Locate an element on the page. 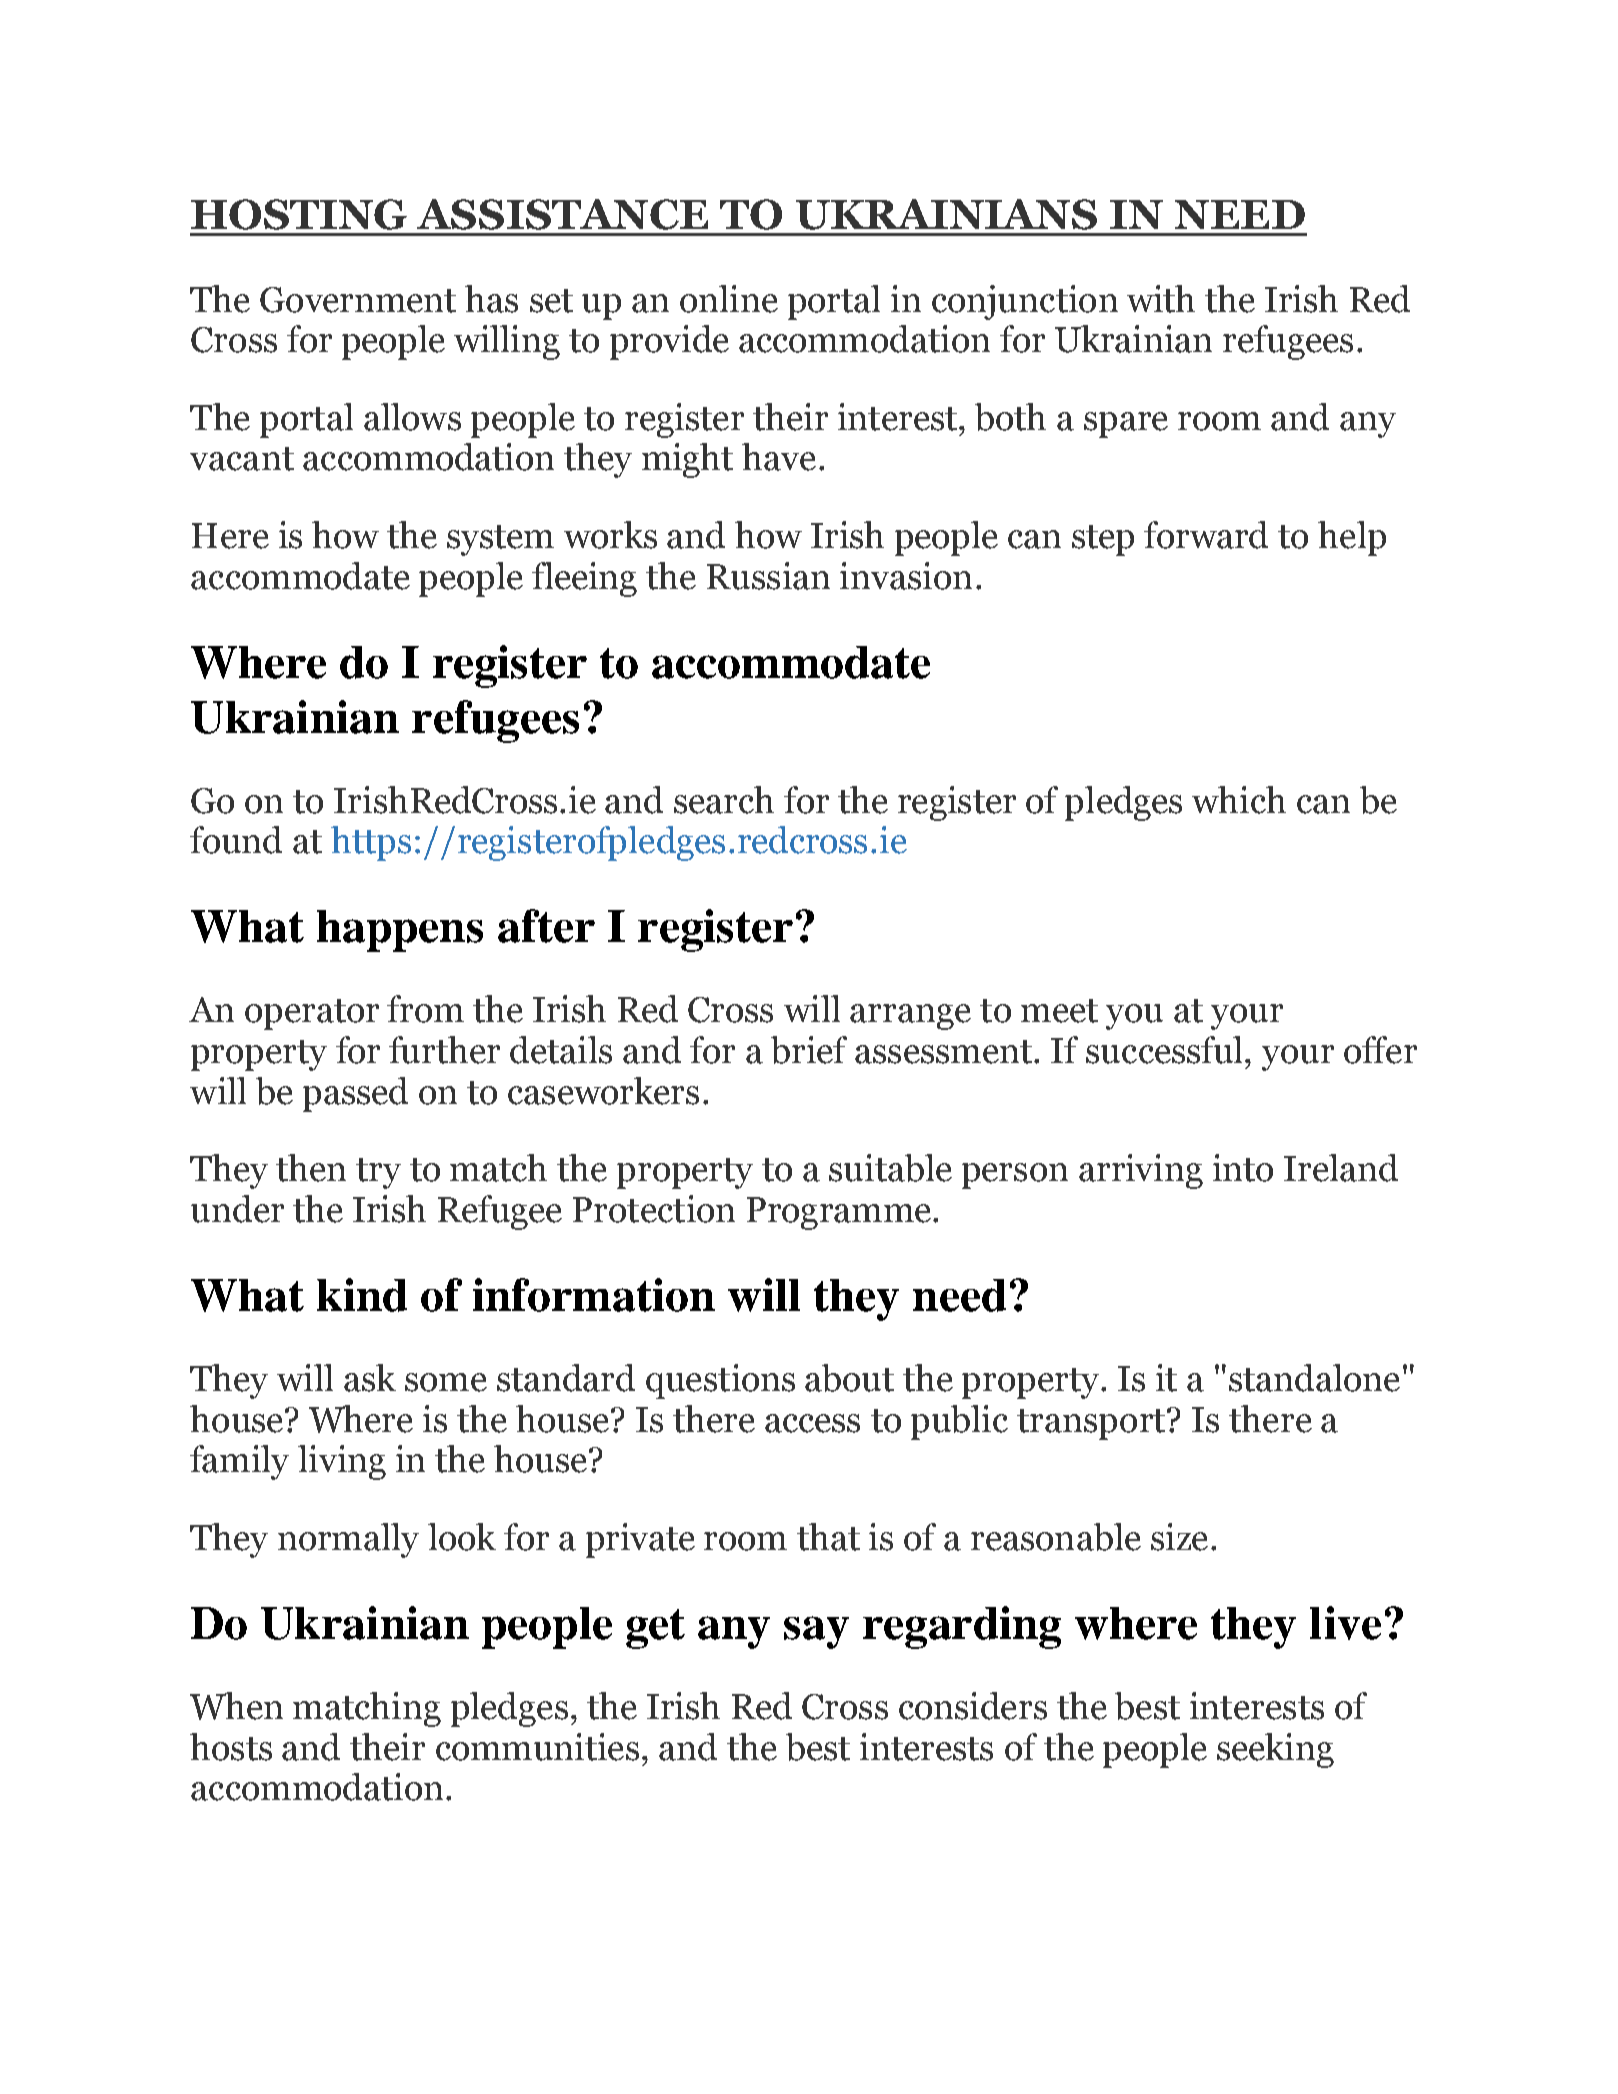  brief is located at coordinates (809, 1050).
